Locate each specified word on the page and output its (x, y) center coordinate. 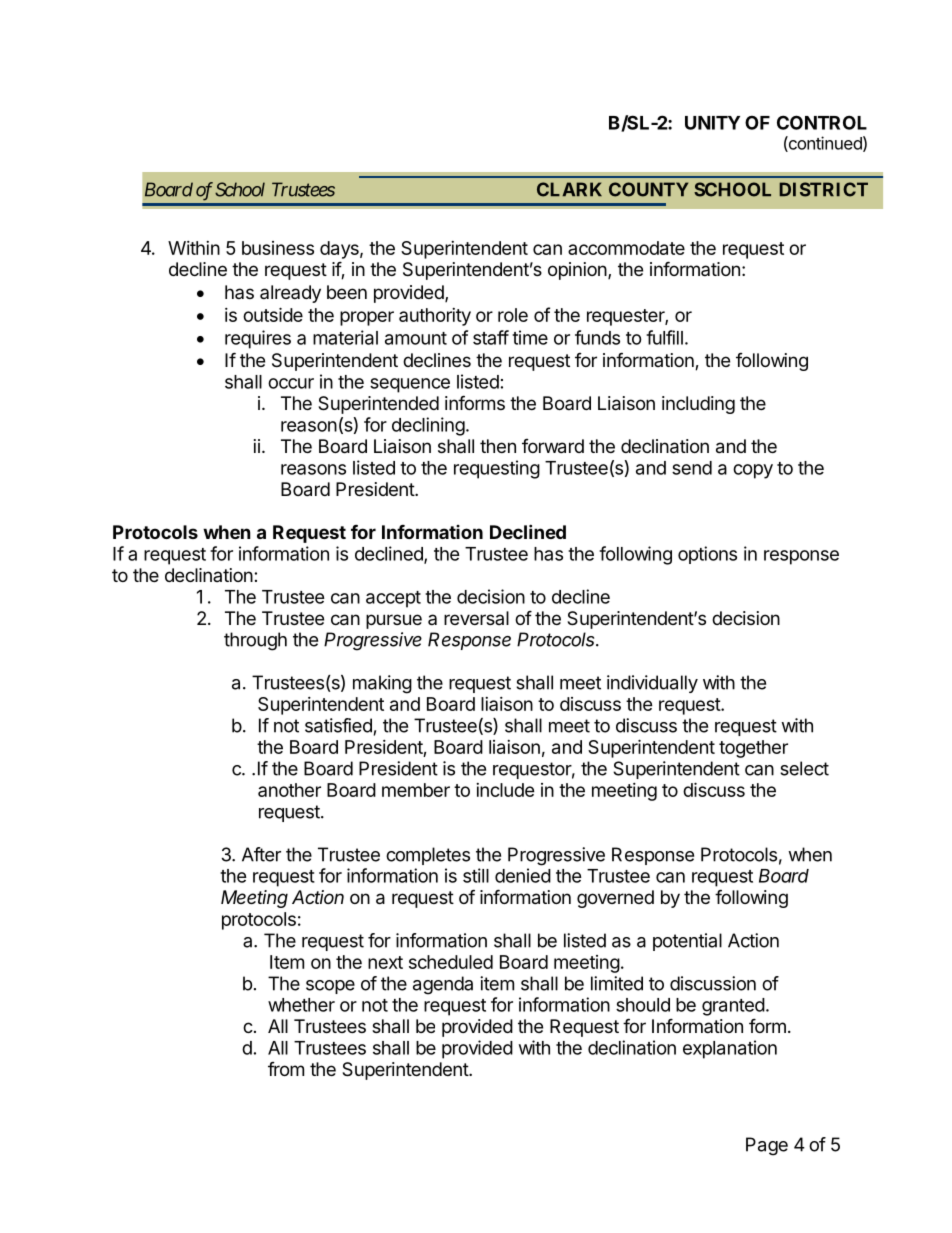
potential (687, 942)
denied (523, 875)
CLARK (569, 189)
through (255, 641)
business (278, 248)
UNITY (712, 123)
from (286, 1069)
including (698, 405)
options (707, 555)
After (261, 854)
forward (553, 446)
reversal (476, 618)
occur (291, 383)
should (643, 1005)
